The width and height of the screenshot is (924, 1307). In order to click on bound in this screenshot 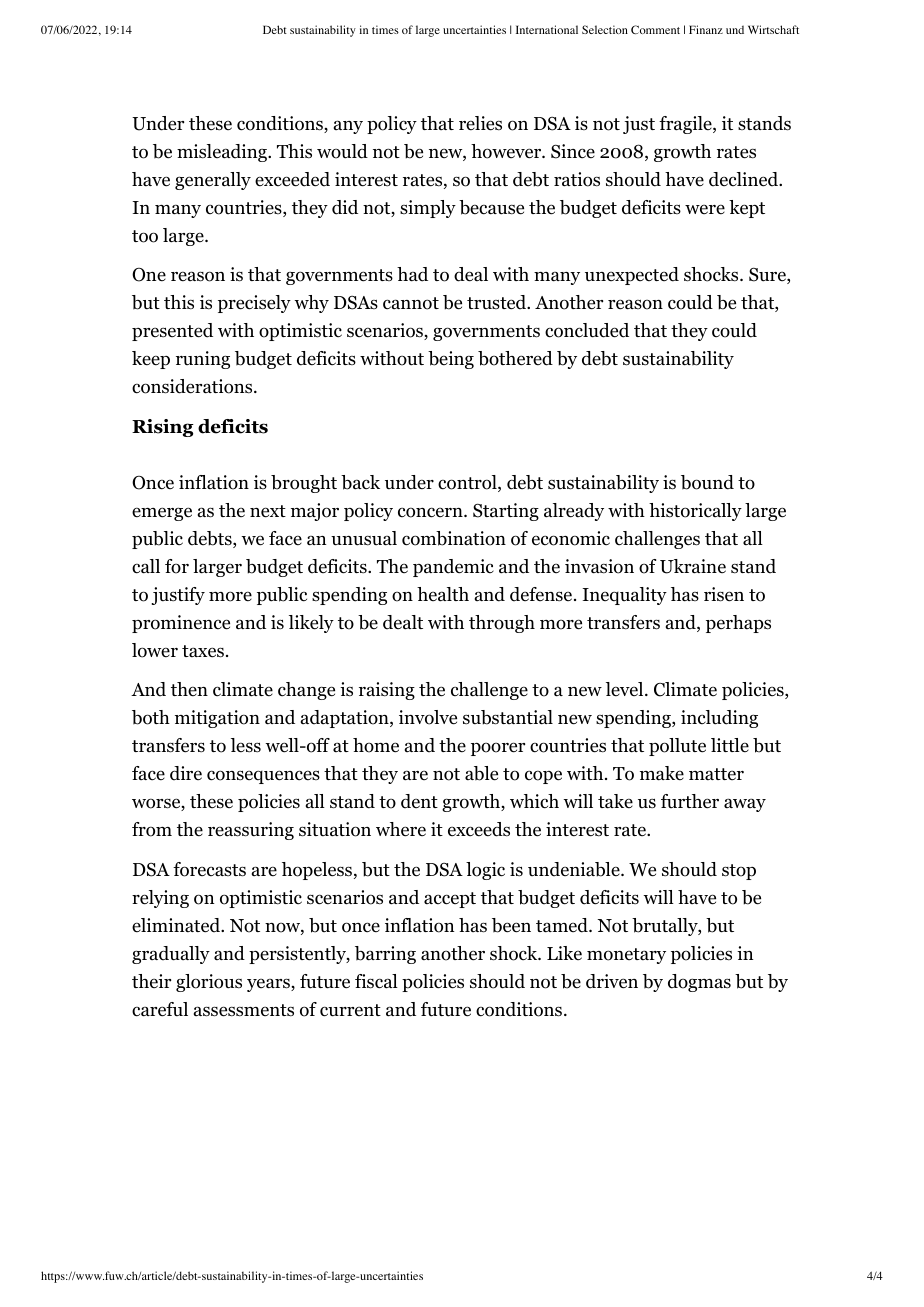, I will do `click(707, 482)`.
